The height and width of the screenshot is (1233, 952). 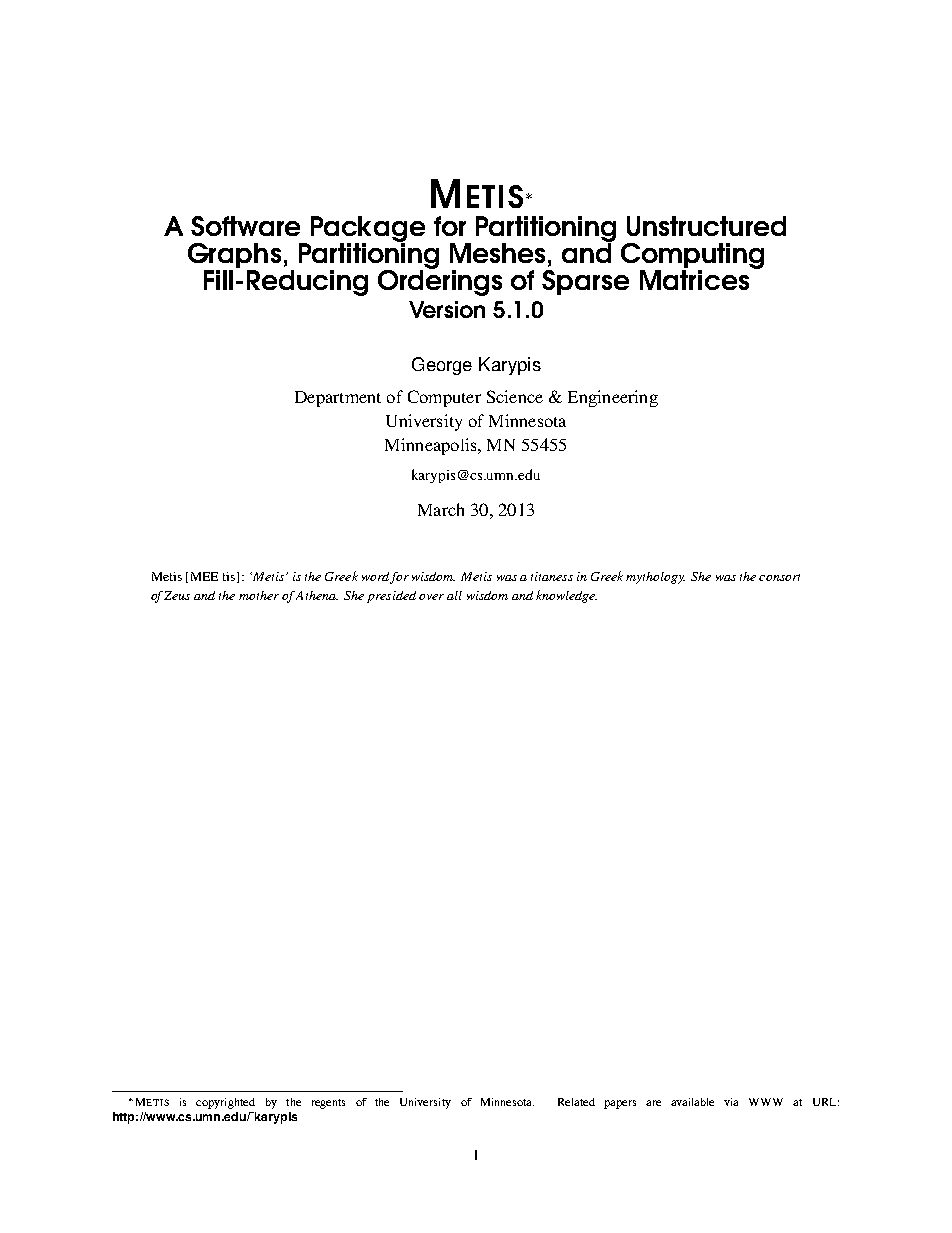 I want to click on Minneapolis, so click(x=432, y=446).
